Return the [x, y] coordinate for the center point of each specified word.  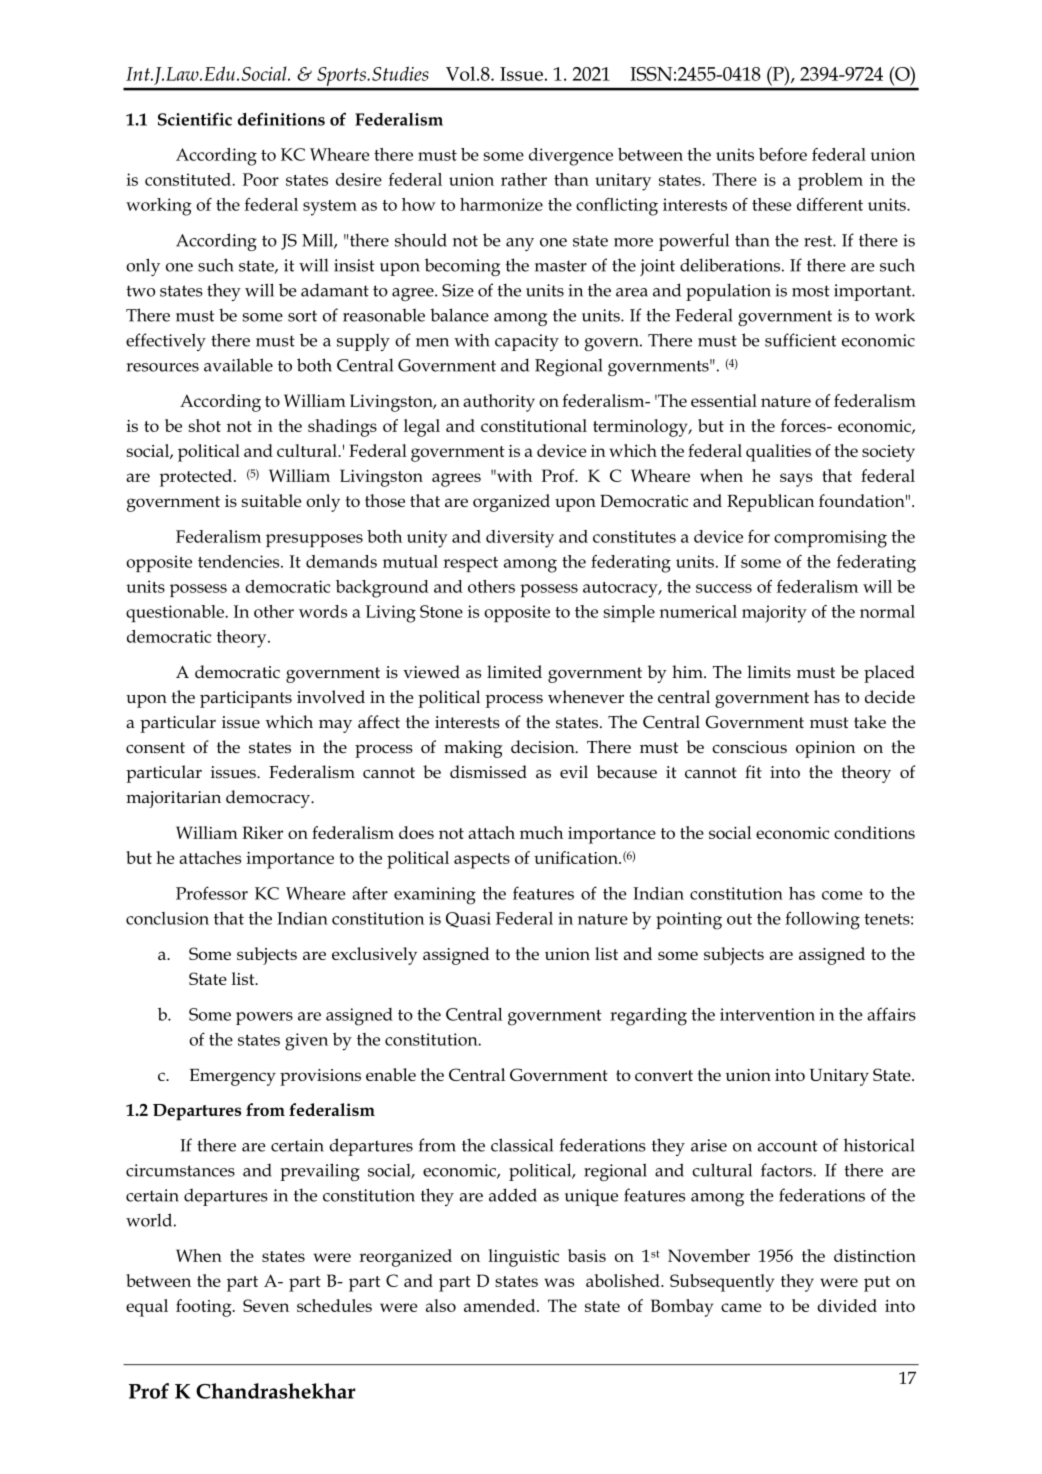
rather [524, 179]
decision [544, 747]
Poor [261, 179]
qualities [778, 453]
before [783, 154]
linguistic [523, 1258]
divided [847, 1305]
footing [205, 1308]
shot [205, 425]
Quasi [468, 920]
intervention [767, 1014]
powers [264, 1018]
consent [155, 748]
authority [499, 403]
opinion [825, 749]
